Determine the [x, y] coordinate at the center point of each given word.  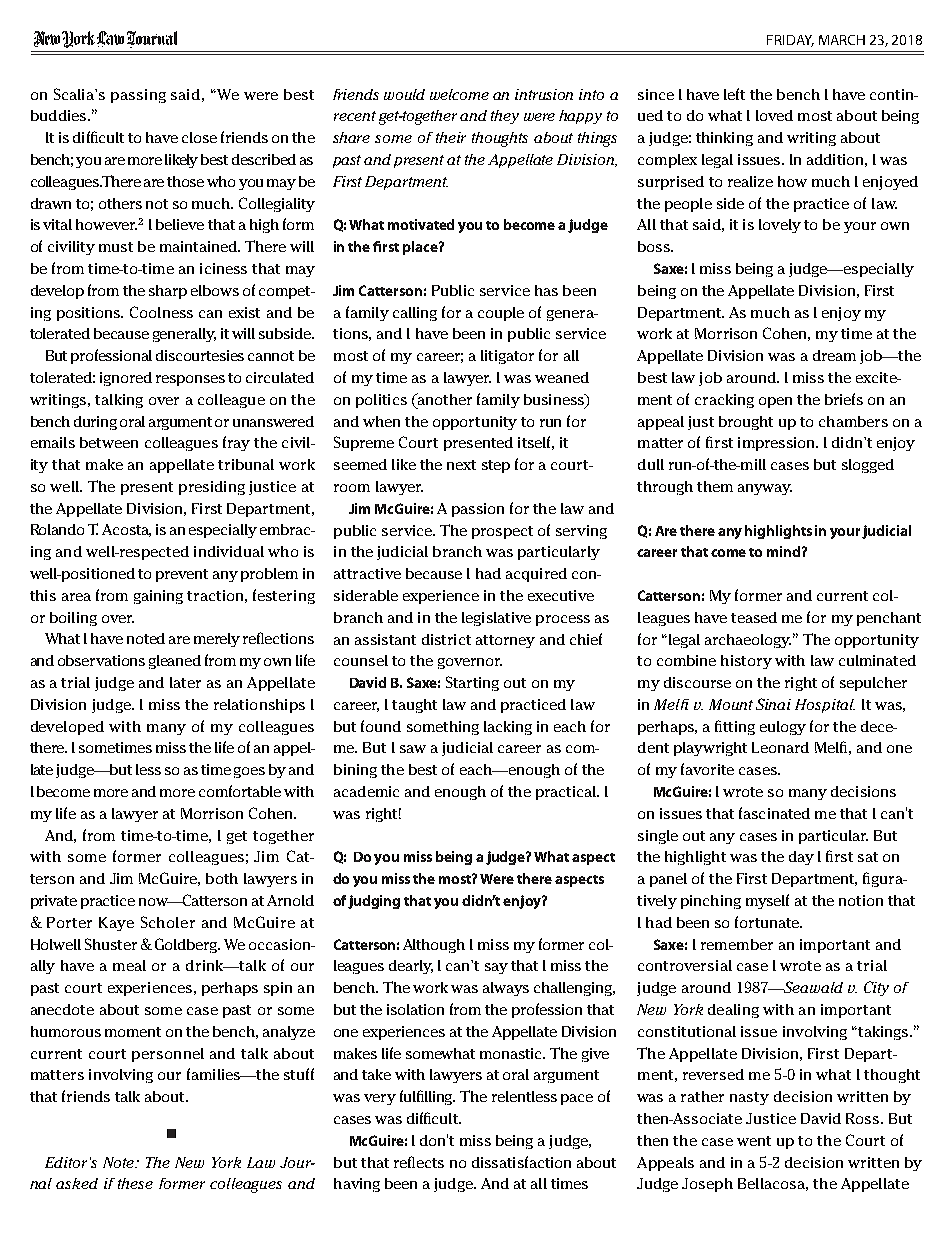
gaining [158, 597]
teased [754, 617]
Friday [790, 41]
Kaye [116, 924]
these [135, 1183]
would [404, 94]
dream [834, 355]
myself [767, 901]
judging [374, 902]
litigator [507, 357]
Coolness [161, 312]
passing [138, 96]
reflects [419, 1162]
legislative [496, 619]
